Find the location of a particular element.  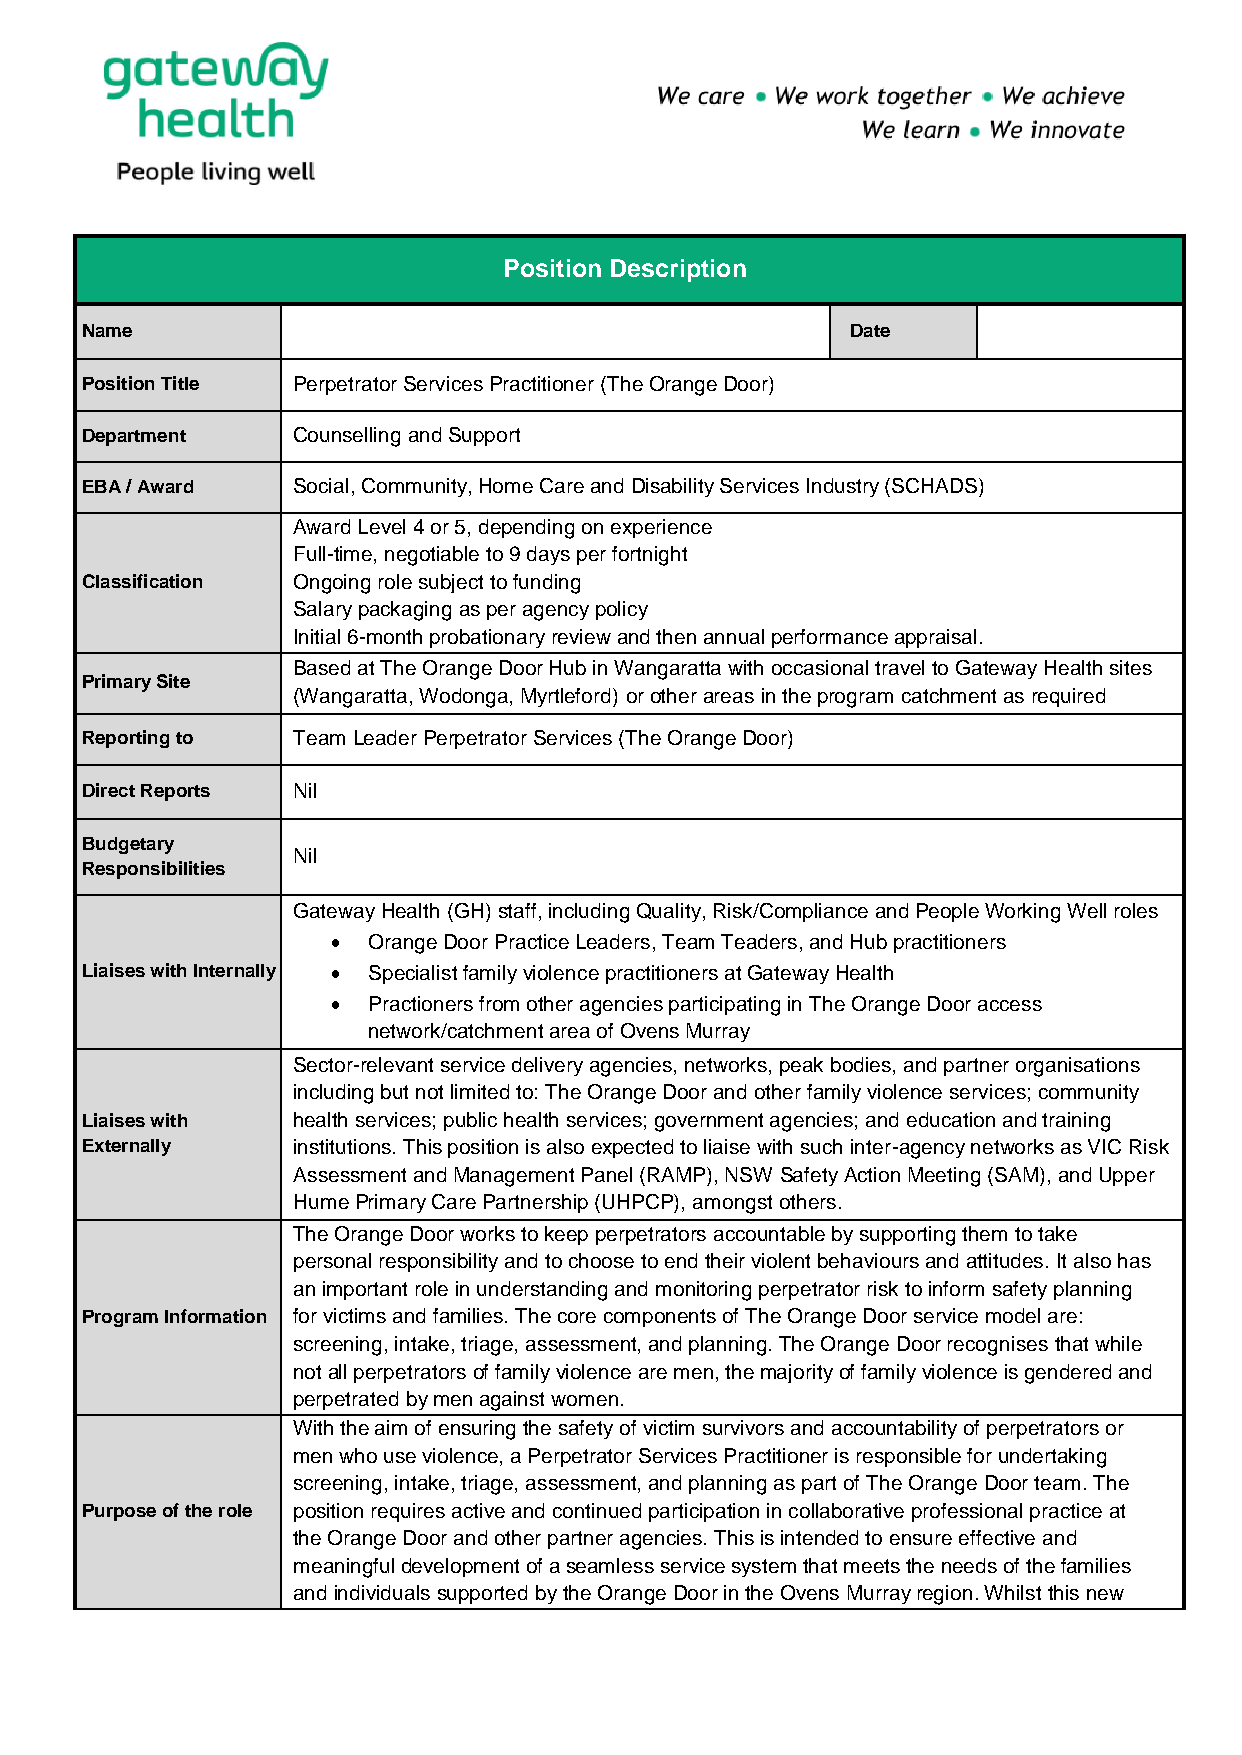

Title is located at coordinates (180, 383).
